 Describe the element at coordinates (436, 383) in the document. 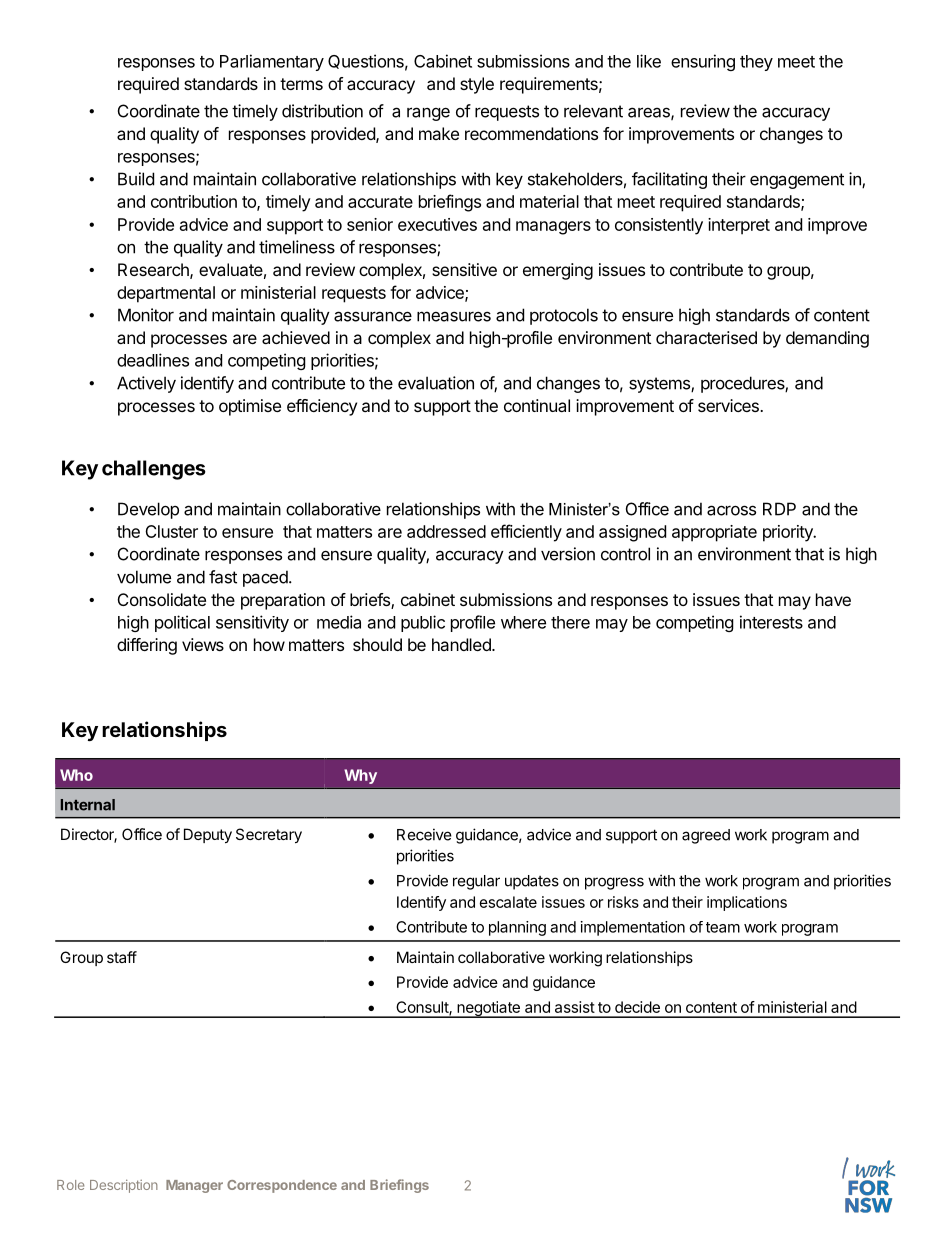

I see `evaluation` at that location.
